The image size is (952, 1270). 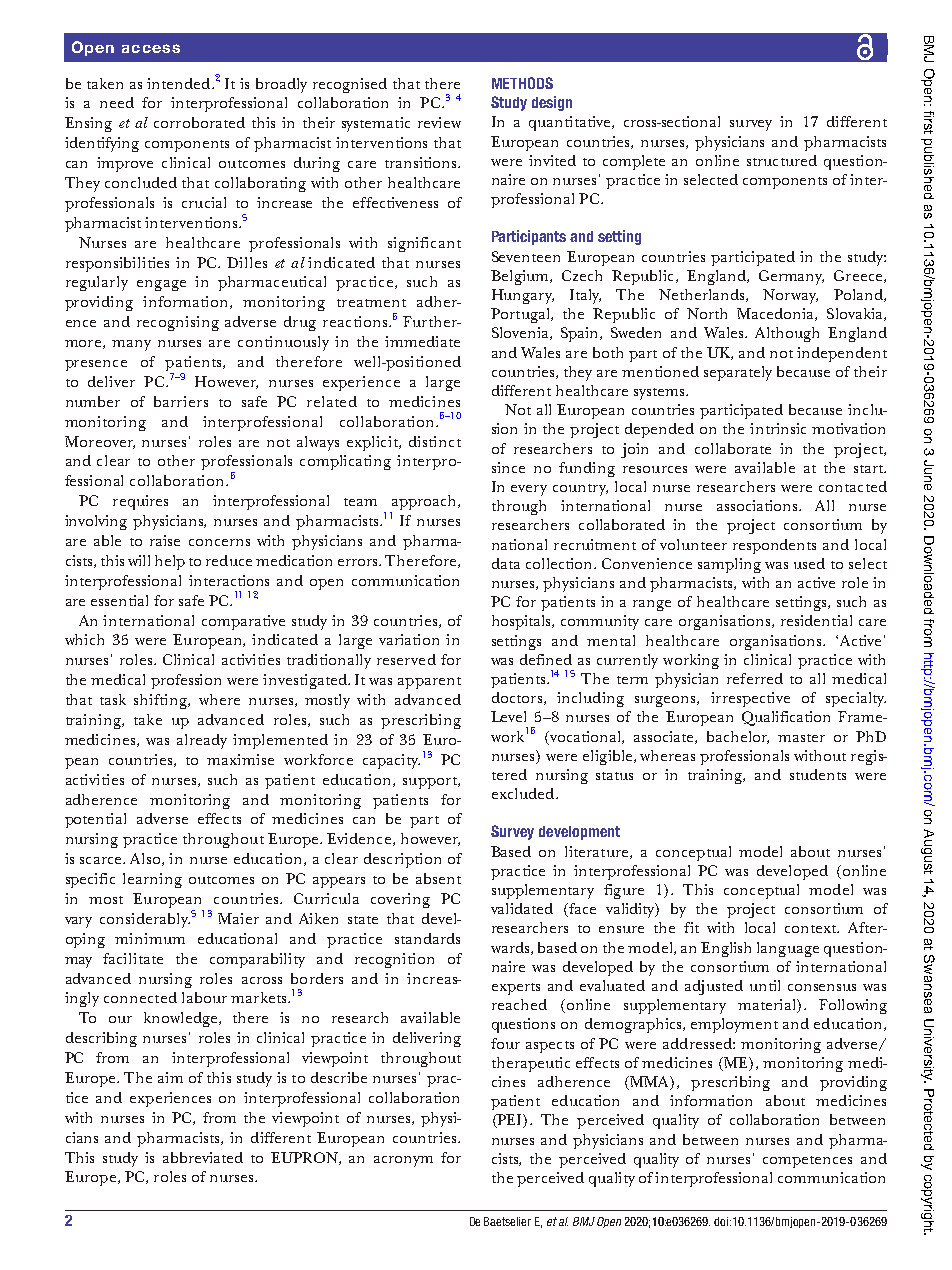 What do you see at coordinates (782, 160) in the screenshot?
I see `structured` at bounding box center [782, 160].
